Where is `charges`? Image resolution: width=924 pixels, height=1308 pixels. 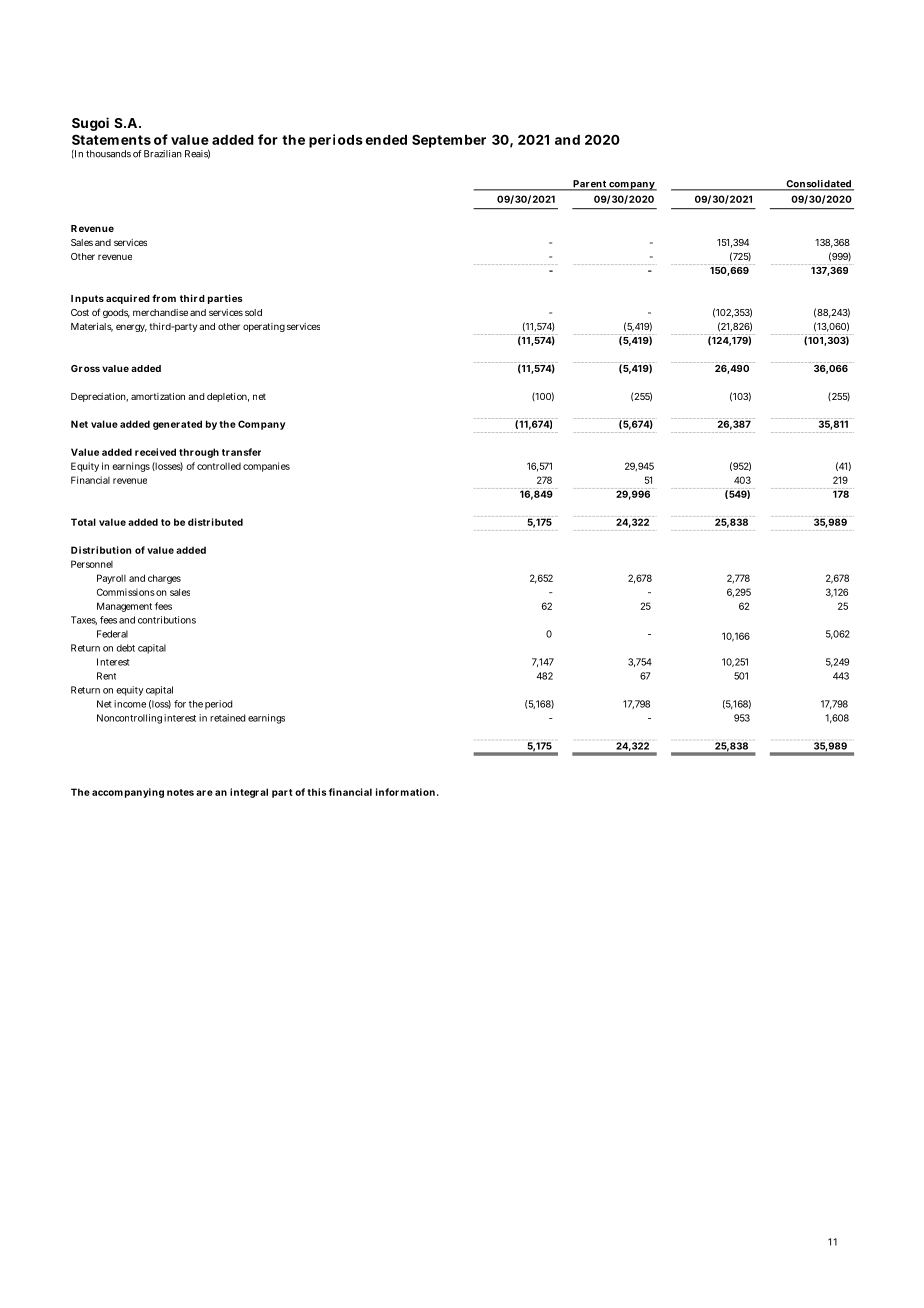 charges is located at coordinates (164, 579).
